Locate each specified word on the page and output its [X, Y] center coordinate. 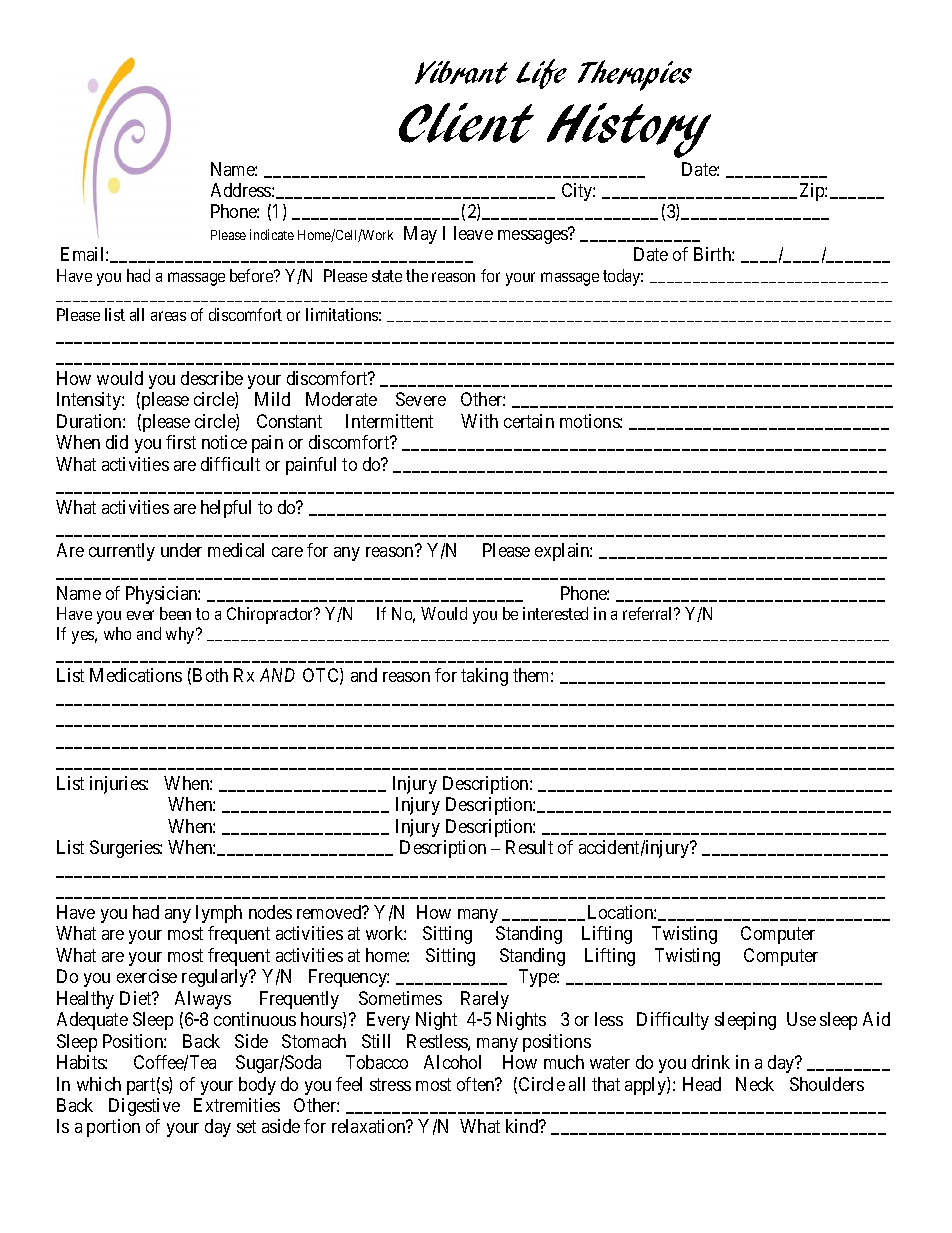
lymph [219, 914]
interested [555, 613]
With [479, 421]
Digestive [144, 1107]
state [387, 276]
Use [801, 1019]
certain [529, 421]
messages [533, 236]
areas [168, 316]
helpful [226, 509]
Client [466, 123]
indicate [272, 234]
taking [484, 677]
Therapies [635, 75]
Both [210, 675]
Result [529, 847]
